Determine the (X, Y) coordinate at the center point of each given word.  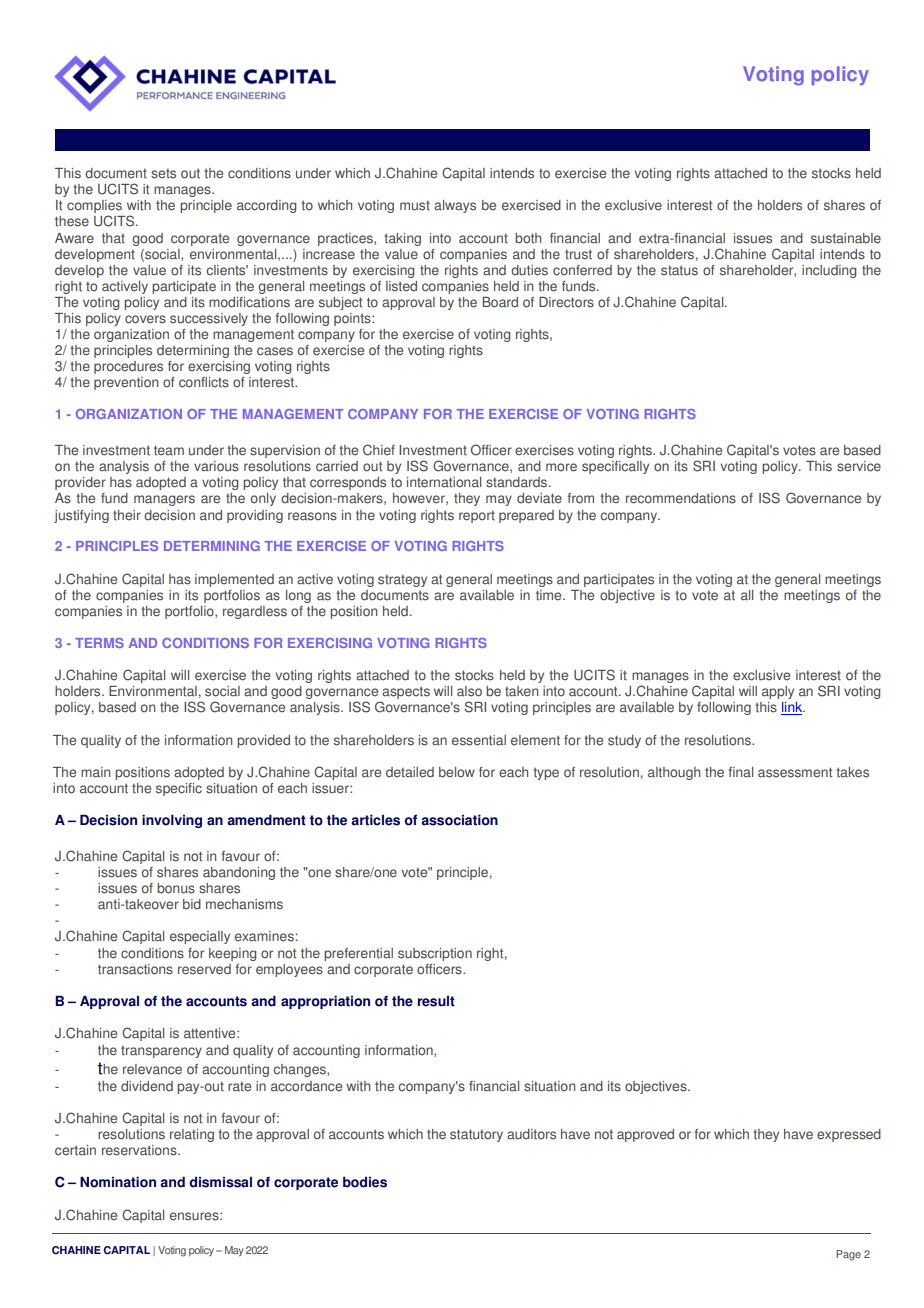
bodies (365, 1182)
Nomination (118, 1182)
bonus (176, 888)
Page (848, 1255)
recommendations (681, 498)
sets (163, 173)
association (459, 820)
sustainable (846, 238)
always (455, 206)
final (740, 772)
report (477, 516)
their (127, 515)
